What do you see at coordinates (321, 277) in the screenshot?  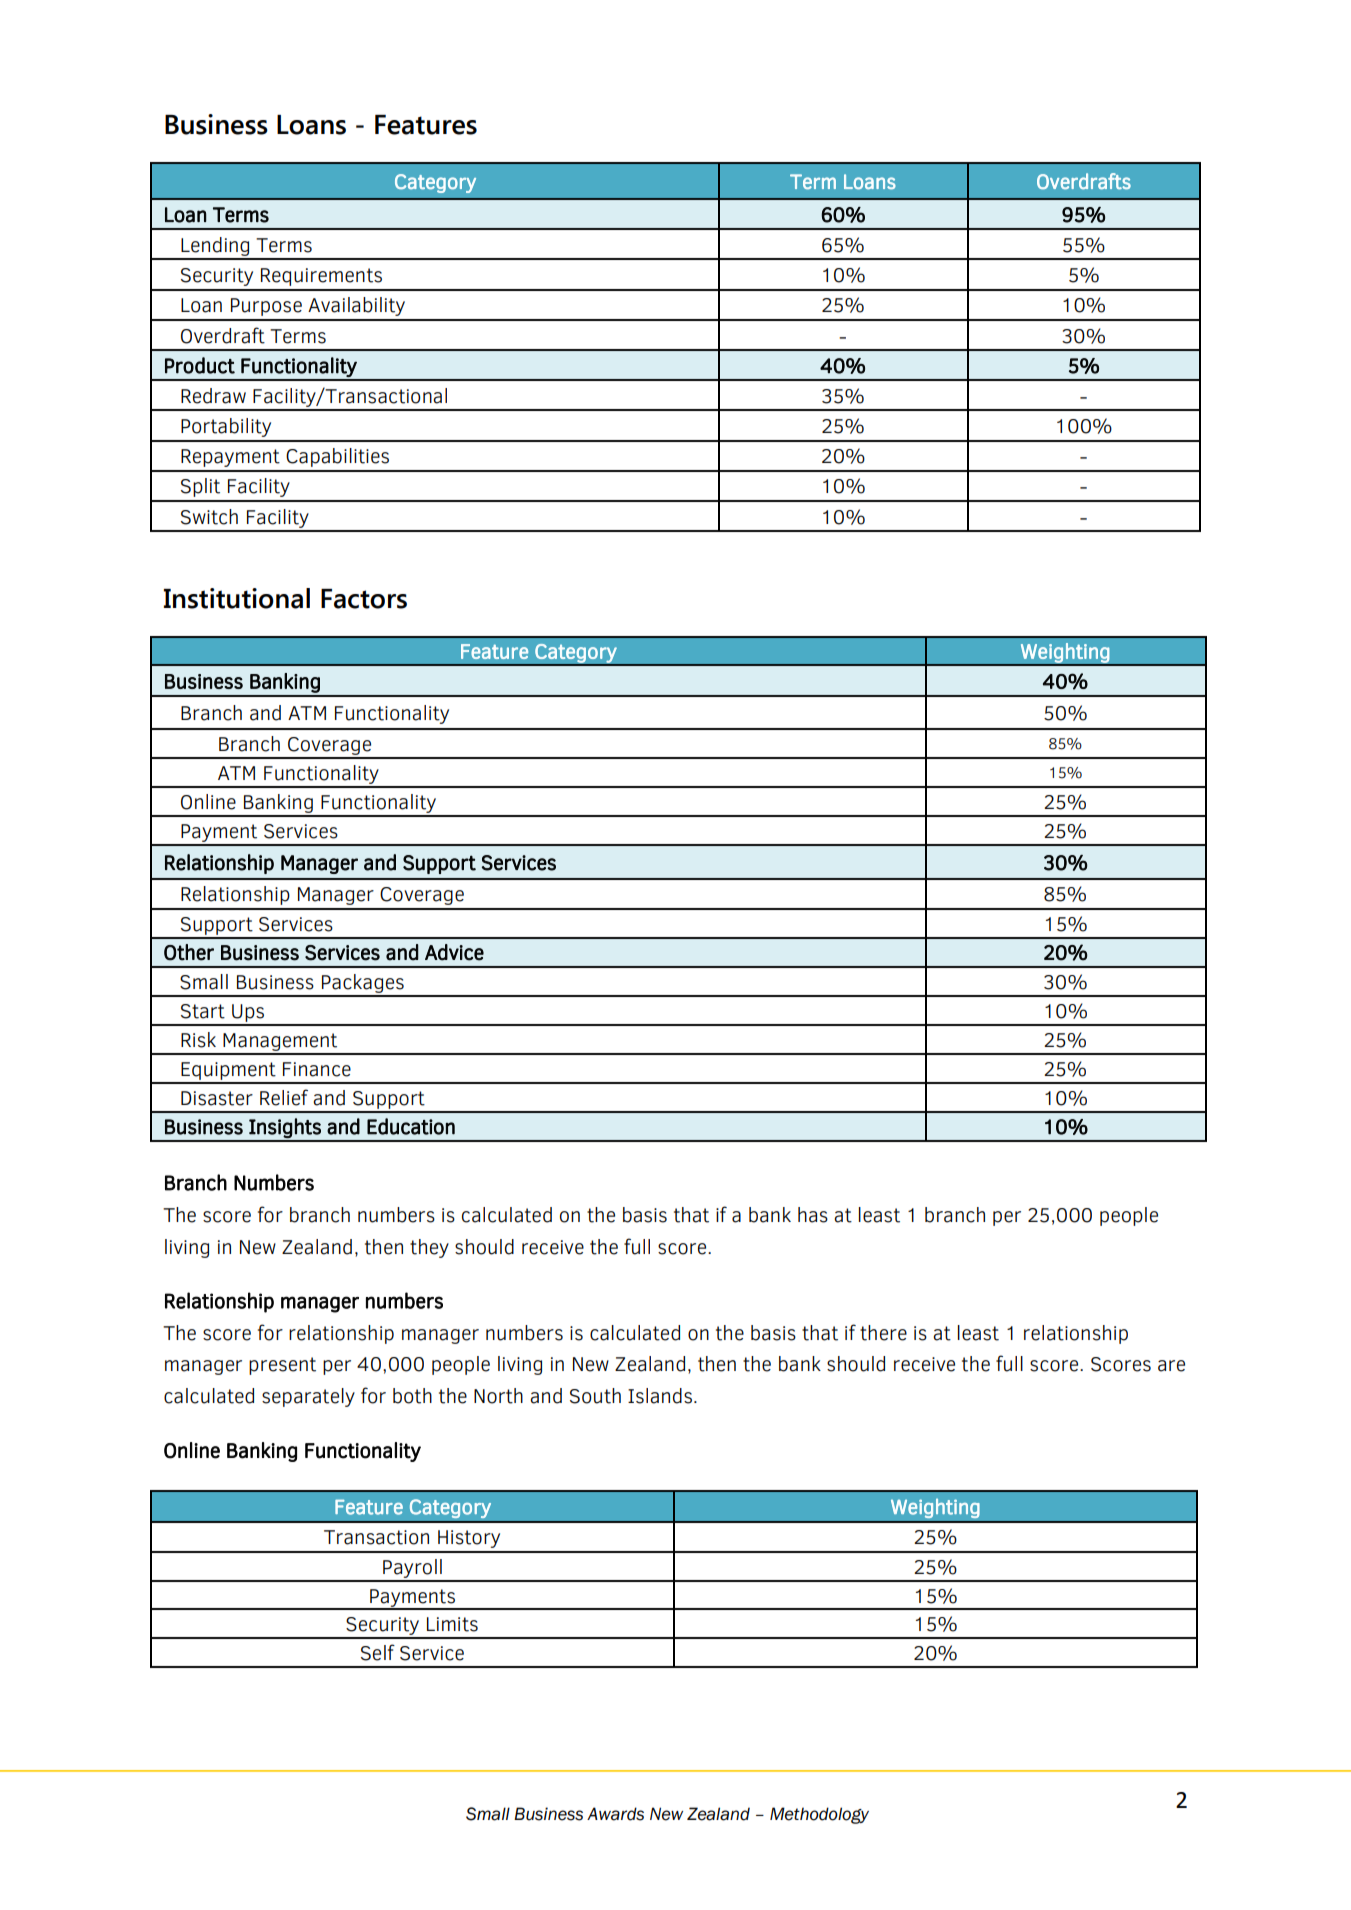 I see `Requirements` at bounding box center [321, 277].
